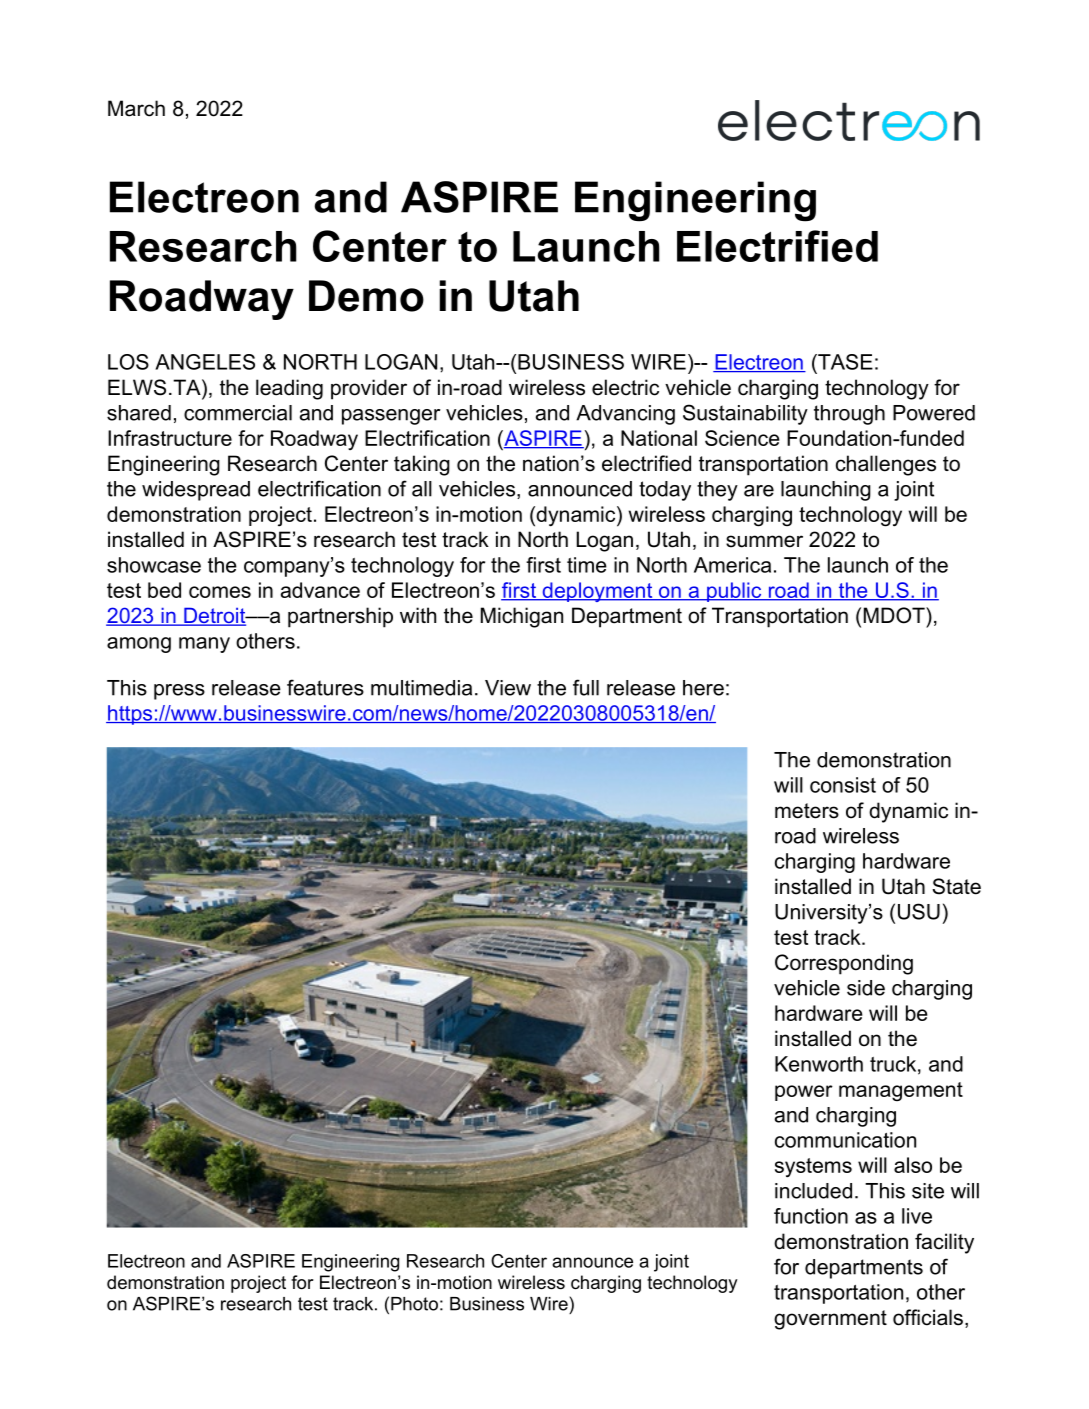 The width and height of the page is (1089, 1409). I want to click on View, so click(508, 688).
